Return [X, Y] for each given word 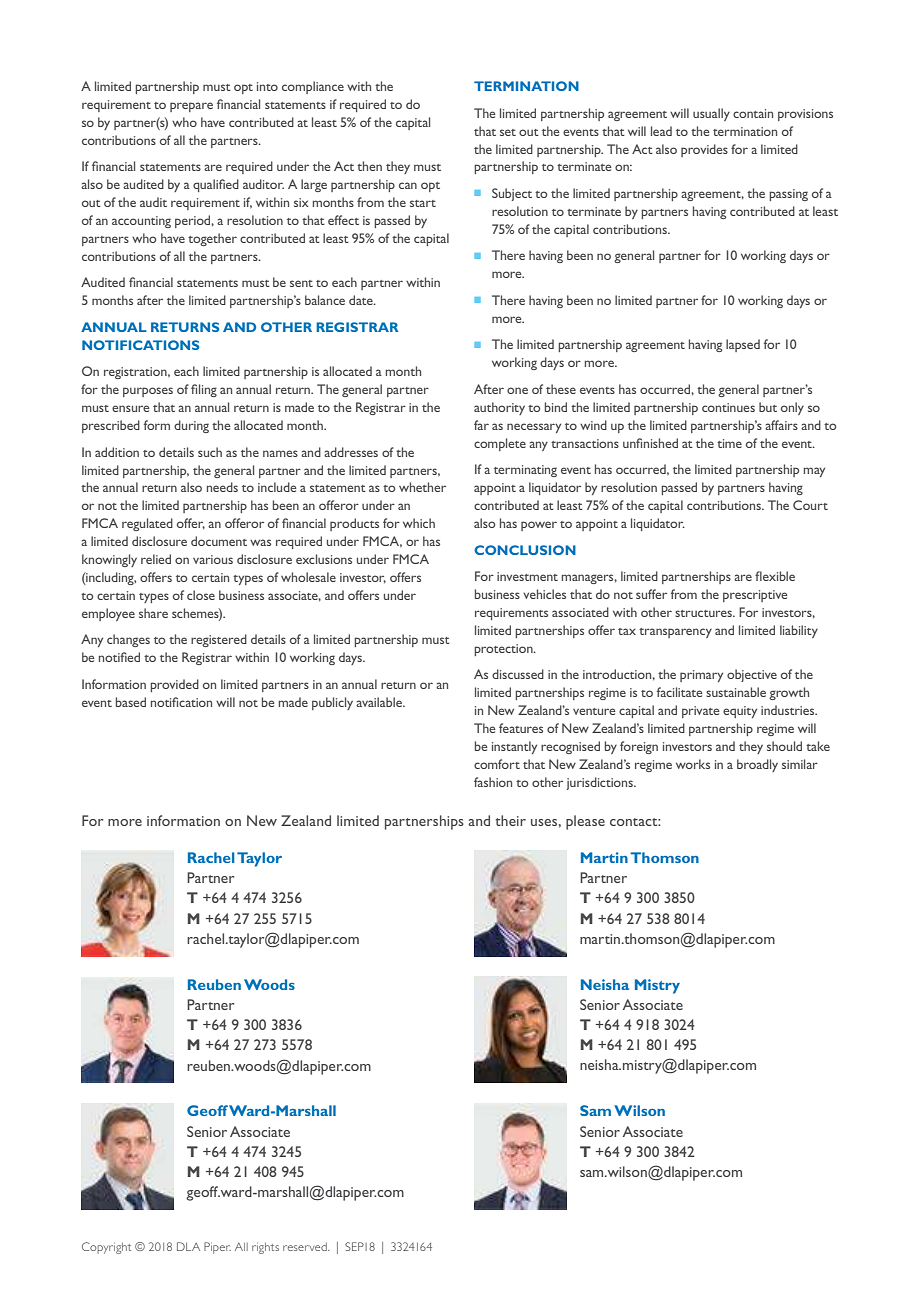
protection [504, 650]
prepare [191, 107]
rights [265, 1248]
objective [752, 675]
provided [174, 685]
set [508, 132]
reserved [306, 1247]
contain [753, 113]
